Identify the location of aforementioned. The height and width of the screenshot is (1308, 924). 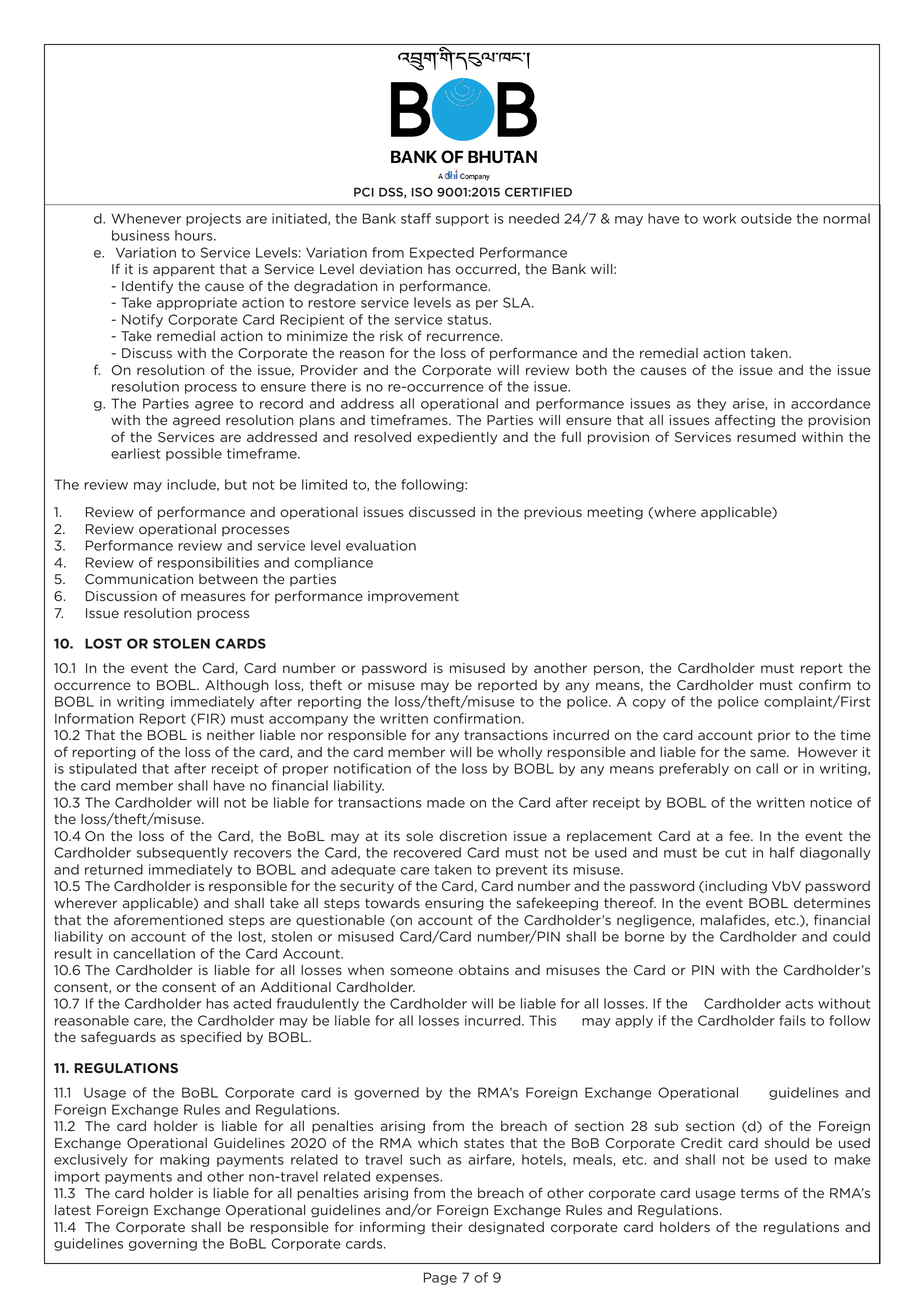
(168, 920).
